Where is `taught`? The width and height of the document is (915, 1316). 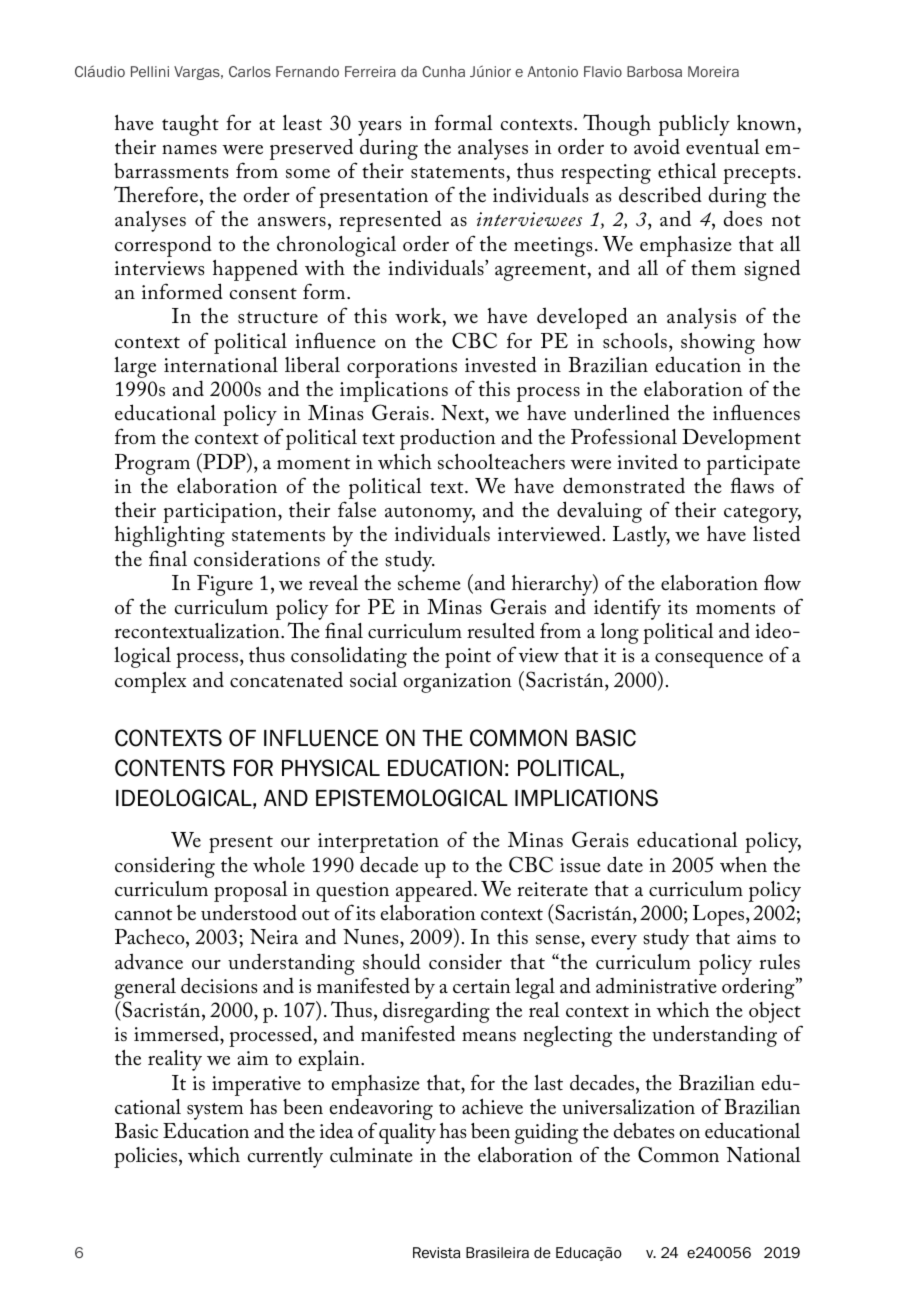 taught is located at coordinates (190, 125).
